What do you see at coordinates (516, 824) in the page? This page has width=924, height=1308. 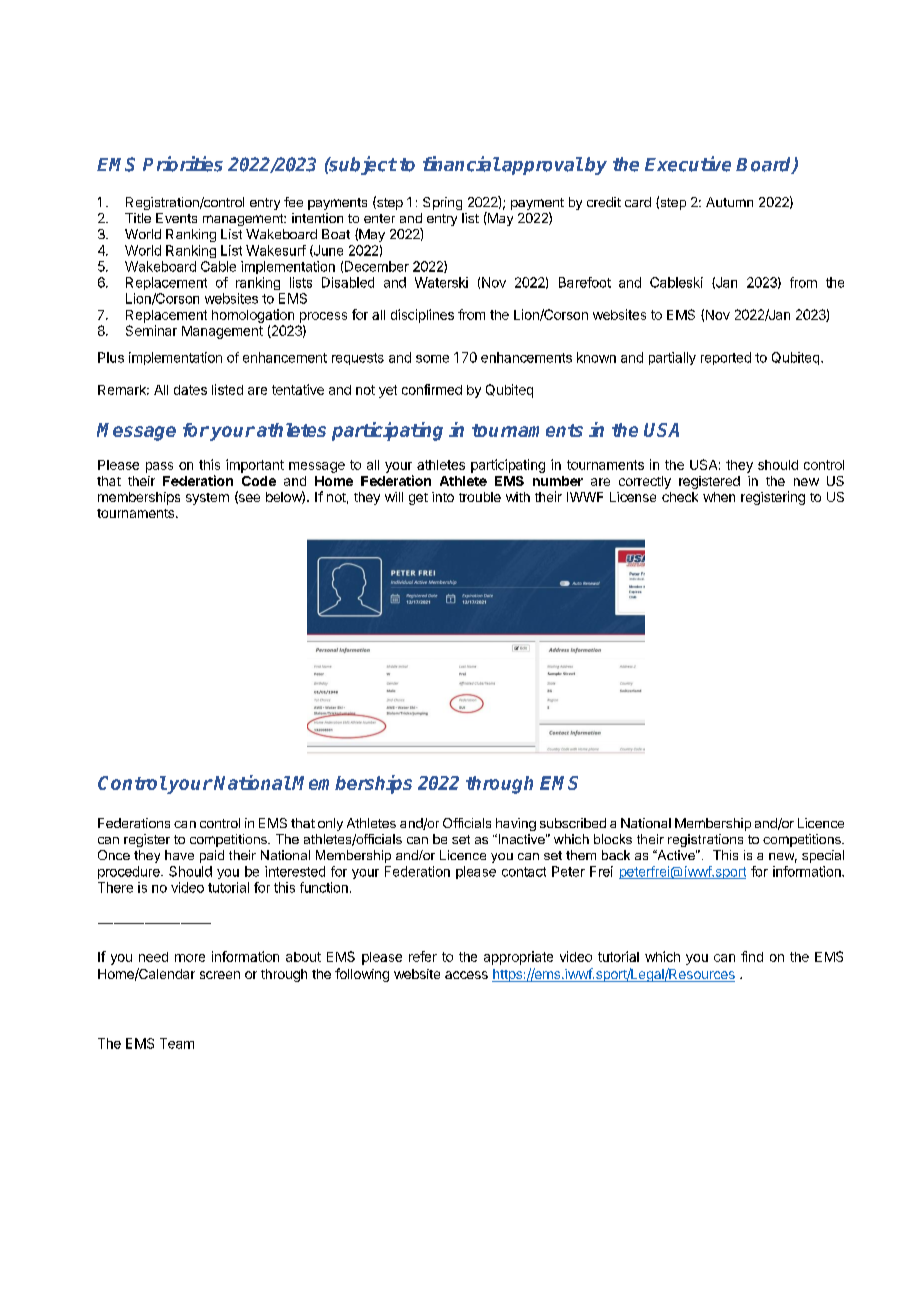 I see `having` at bounding box center [516, 824].
